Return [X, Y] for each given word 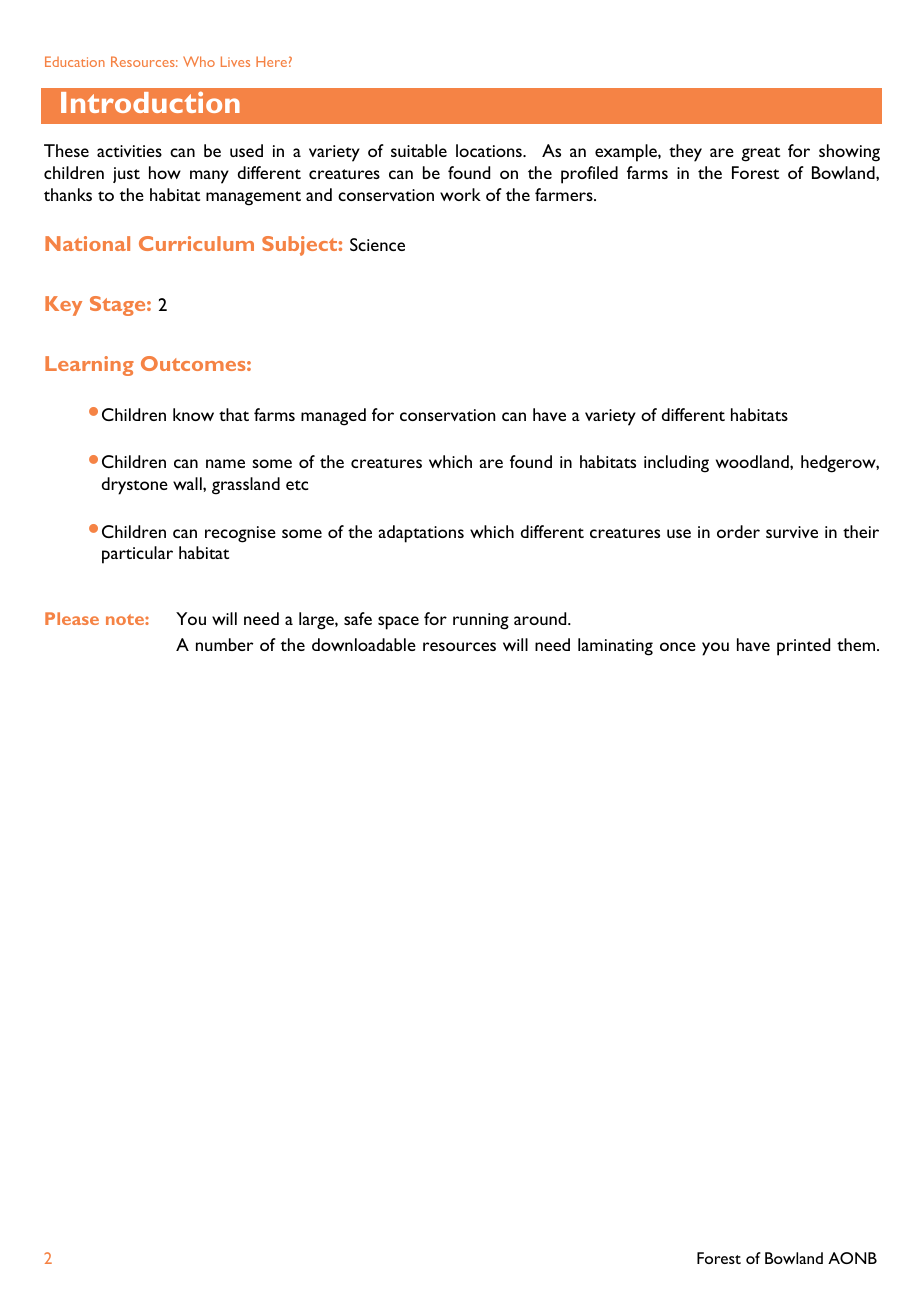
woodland [753, 461]
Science [377, 244]
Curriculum [196, 243]
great [760, 154]
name [225, 463]
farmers [565, 194]
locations [490, 150]
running [481, 621]
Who [199, 61]
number [225, 644]
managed [333, 417]
